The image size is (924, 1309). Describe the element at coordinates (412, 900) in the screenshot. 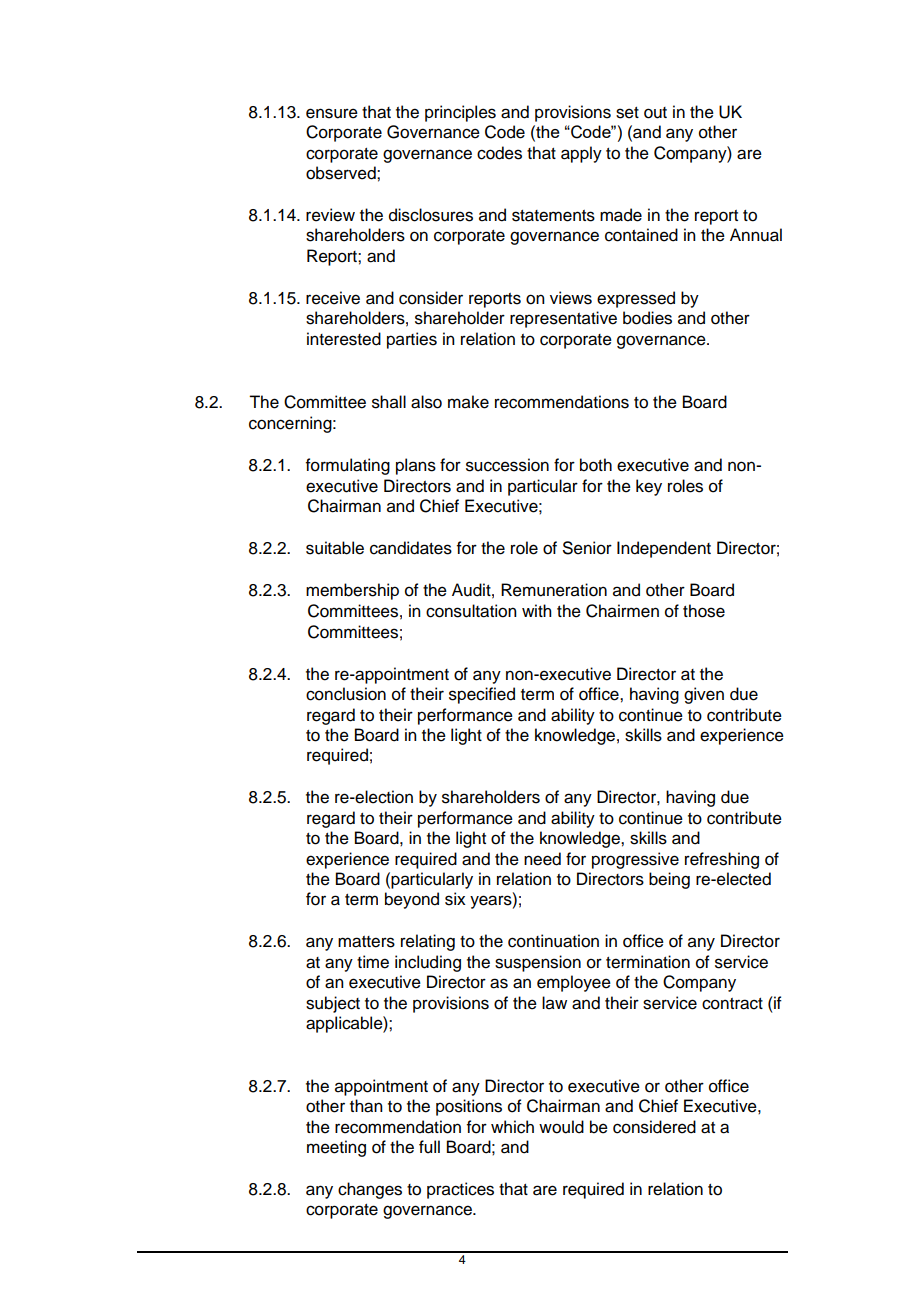

I see `beyond` at that location.
